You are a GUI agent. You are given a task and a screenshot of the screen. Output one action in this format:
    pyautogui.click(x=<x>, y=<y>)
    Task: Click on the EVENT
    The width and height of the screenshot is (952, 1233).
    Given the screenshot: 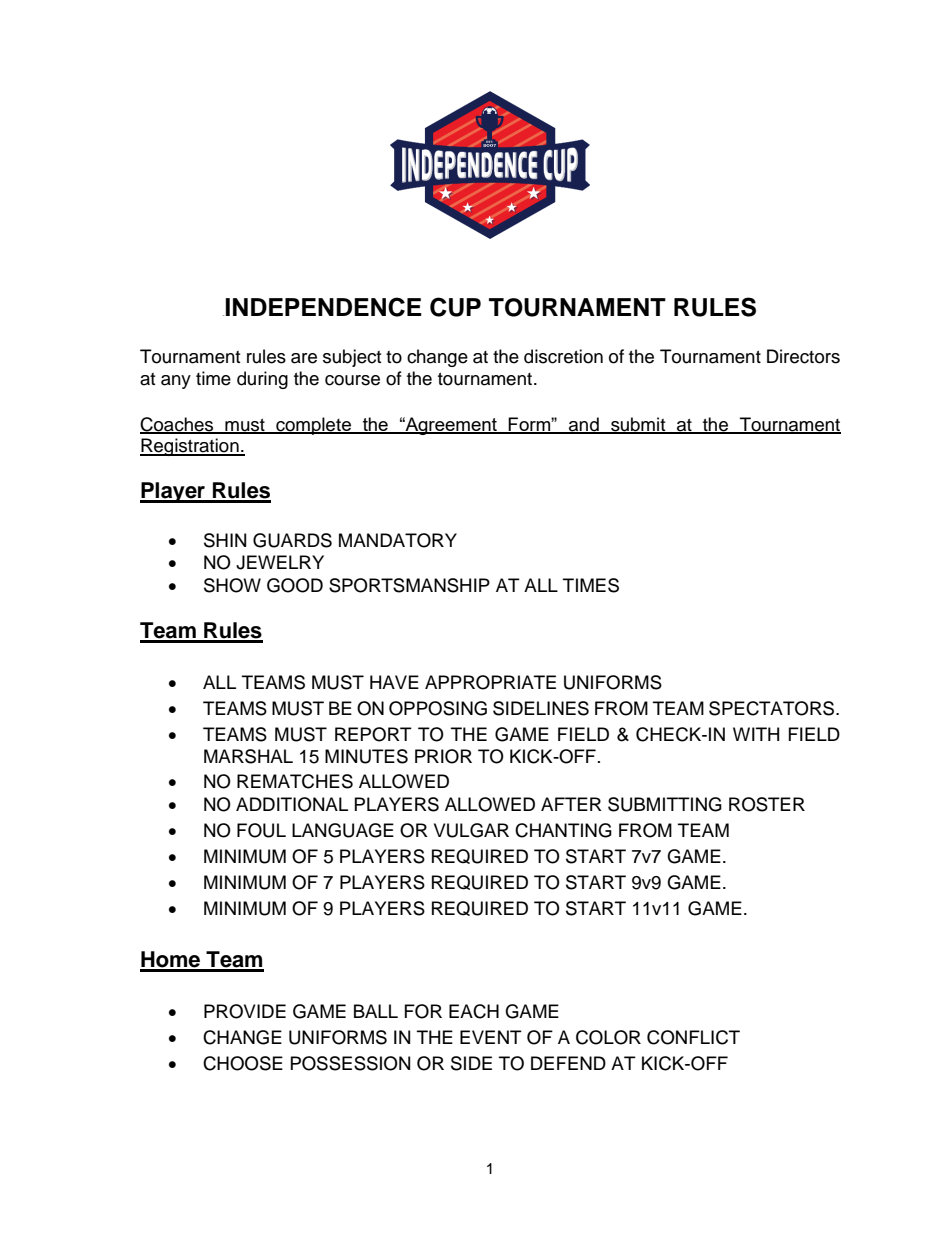 What is the action you would take?
    pyautogui.click(x=491, y=1037)
